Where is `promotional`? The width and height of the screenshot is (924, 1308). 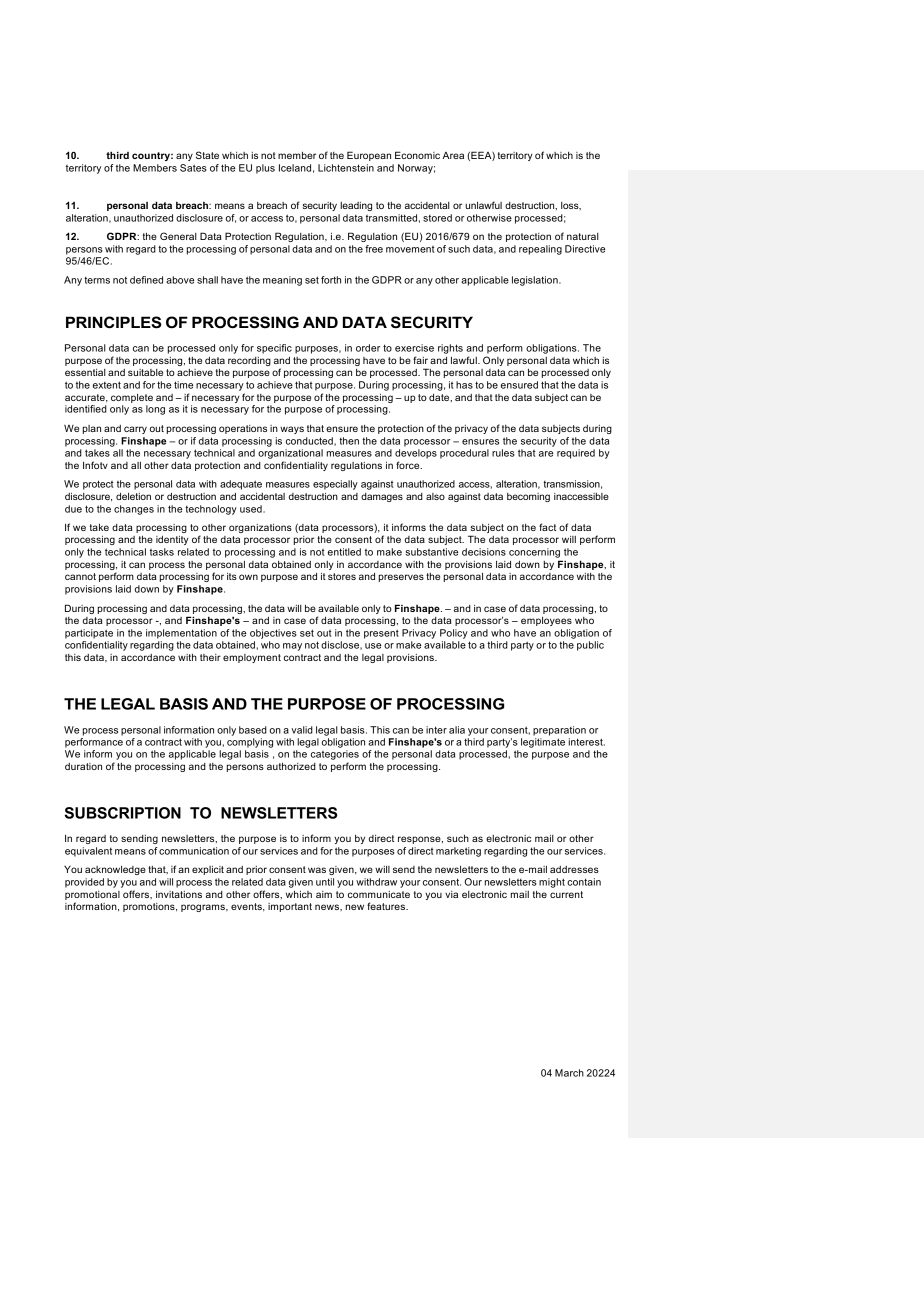
promotional is located at coordinates (92, 895).
